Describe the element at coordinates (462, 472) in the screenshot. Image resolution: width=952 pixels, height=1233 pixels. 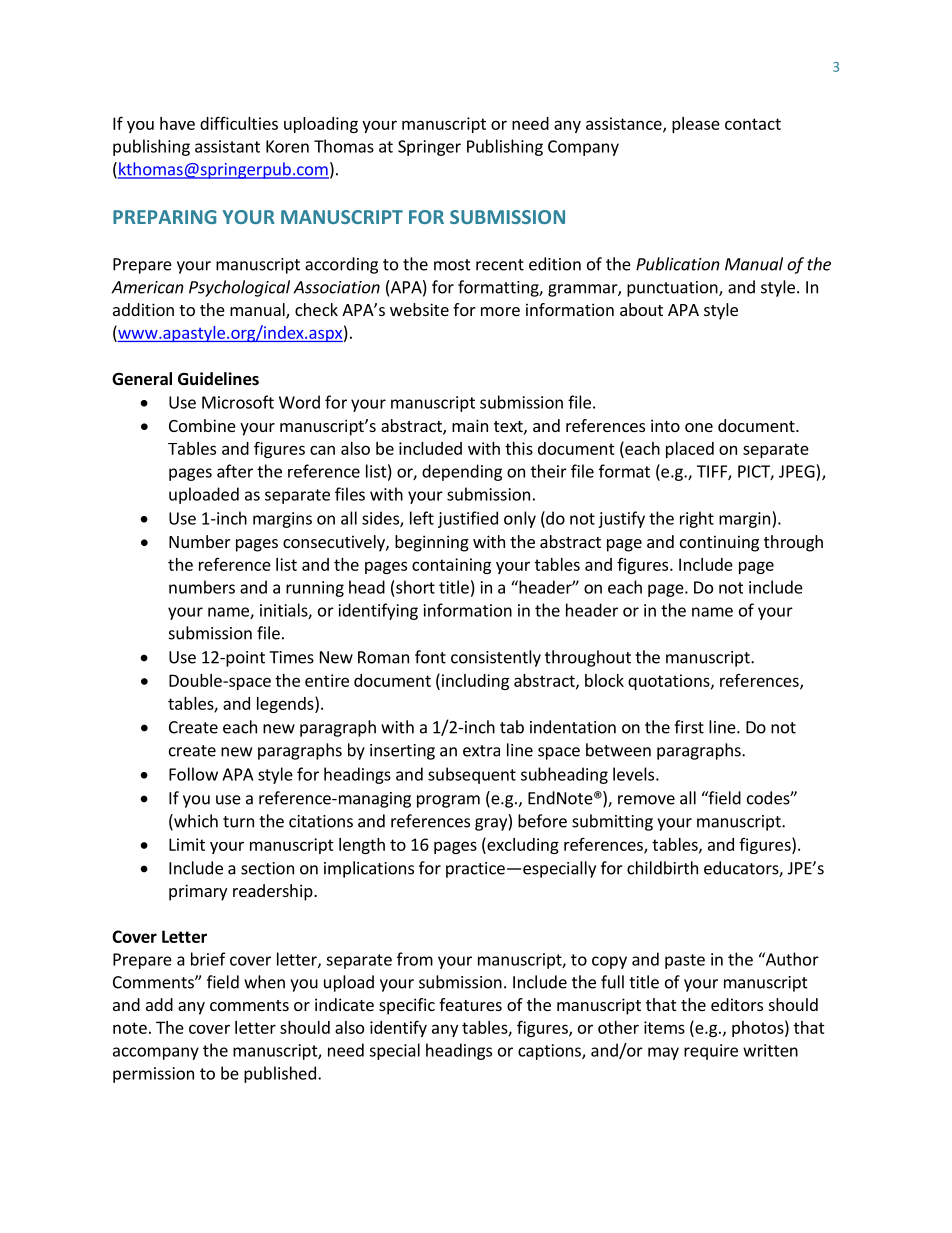
I see `depending` at that location.
